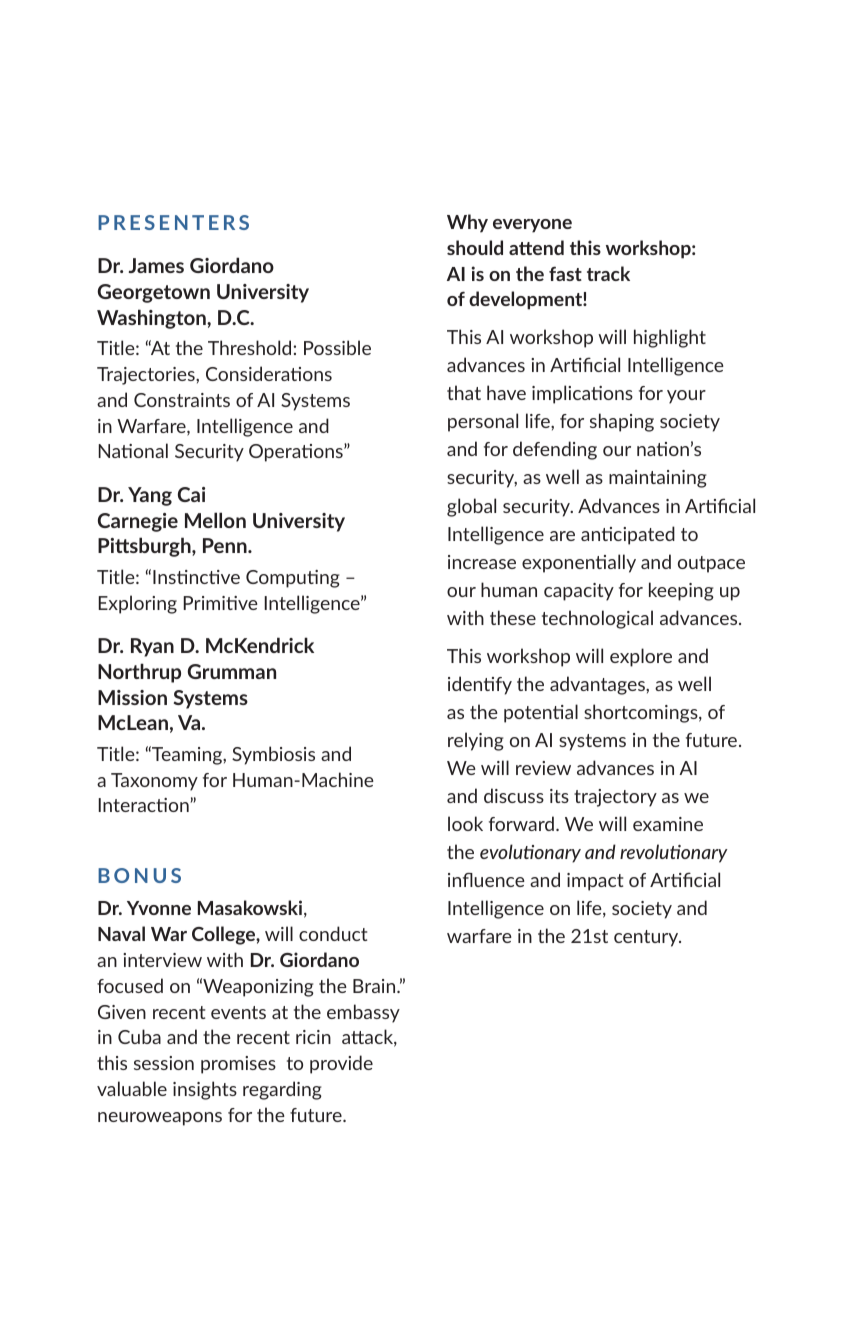 This screenshot has height=1321, width=855. What do you see at coordinates (173, 222) in the screenshot?
I see `PRESENTERS` at bounding box center [173, 222].
